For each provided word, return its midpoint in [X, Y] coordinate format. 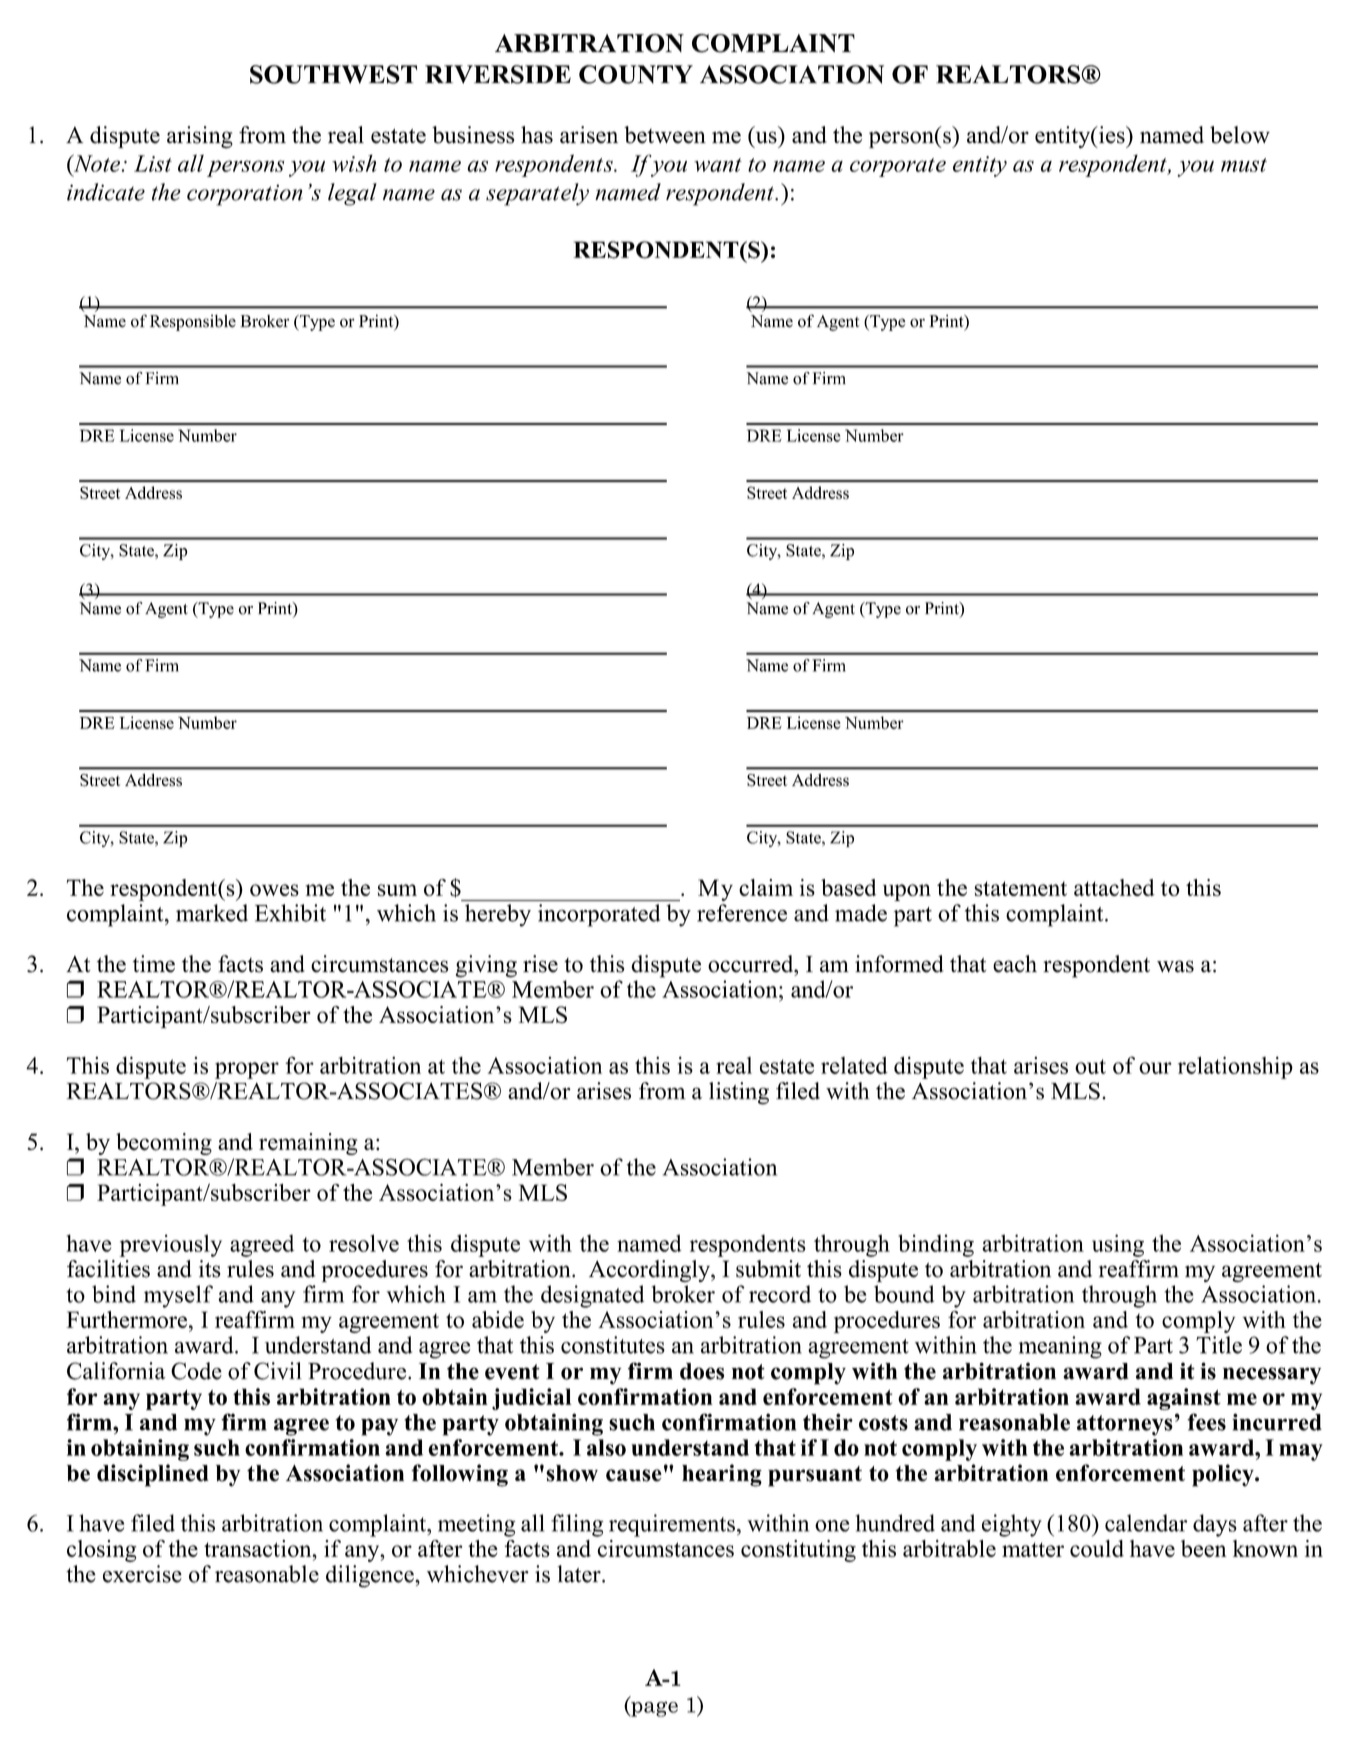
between [665, 135]
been [1204, 1548]
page [653, 1709]
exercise [142, 1574]
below [1240, 135]
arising [200, 137]
